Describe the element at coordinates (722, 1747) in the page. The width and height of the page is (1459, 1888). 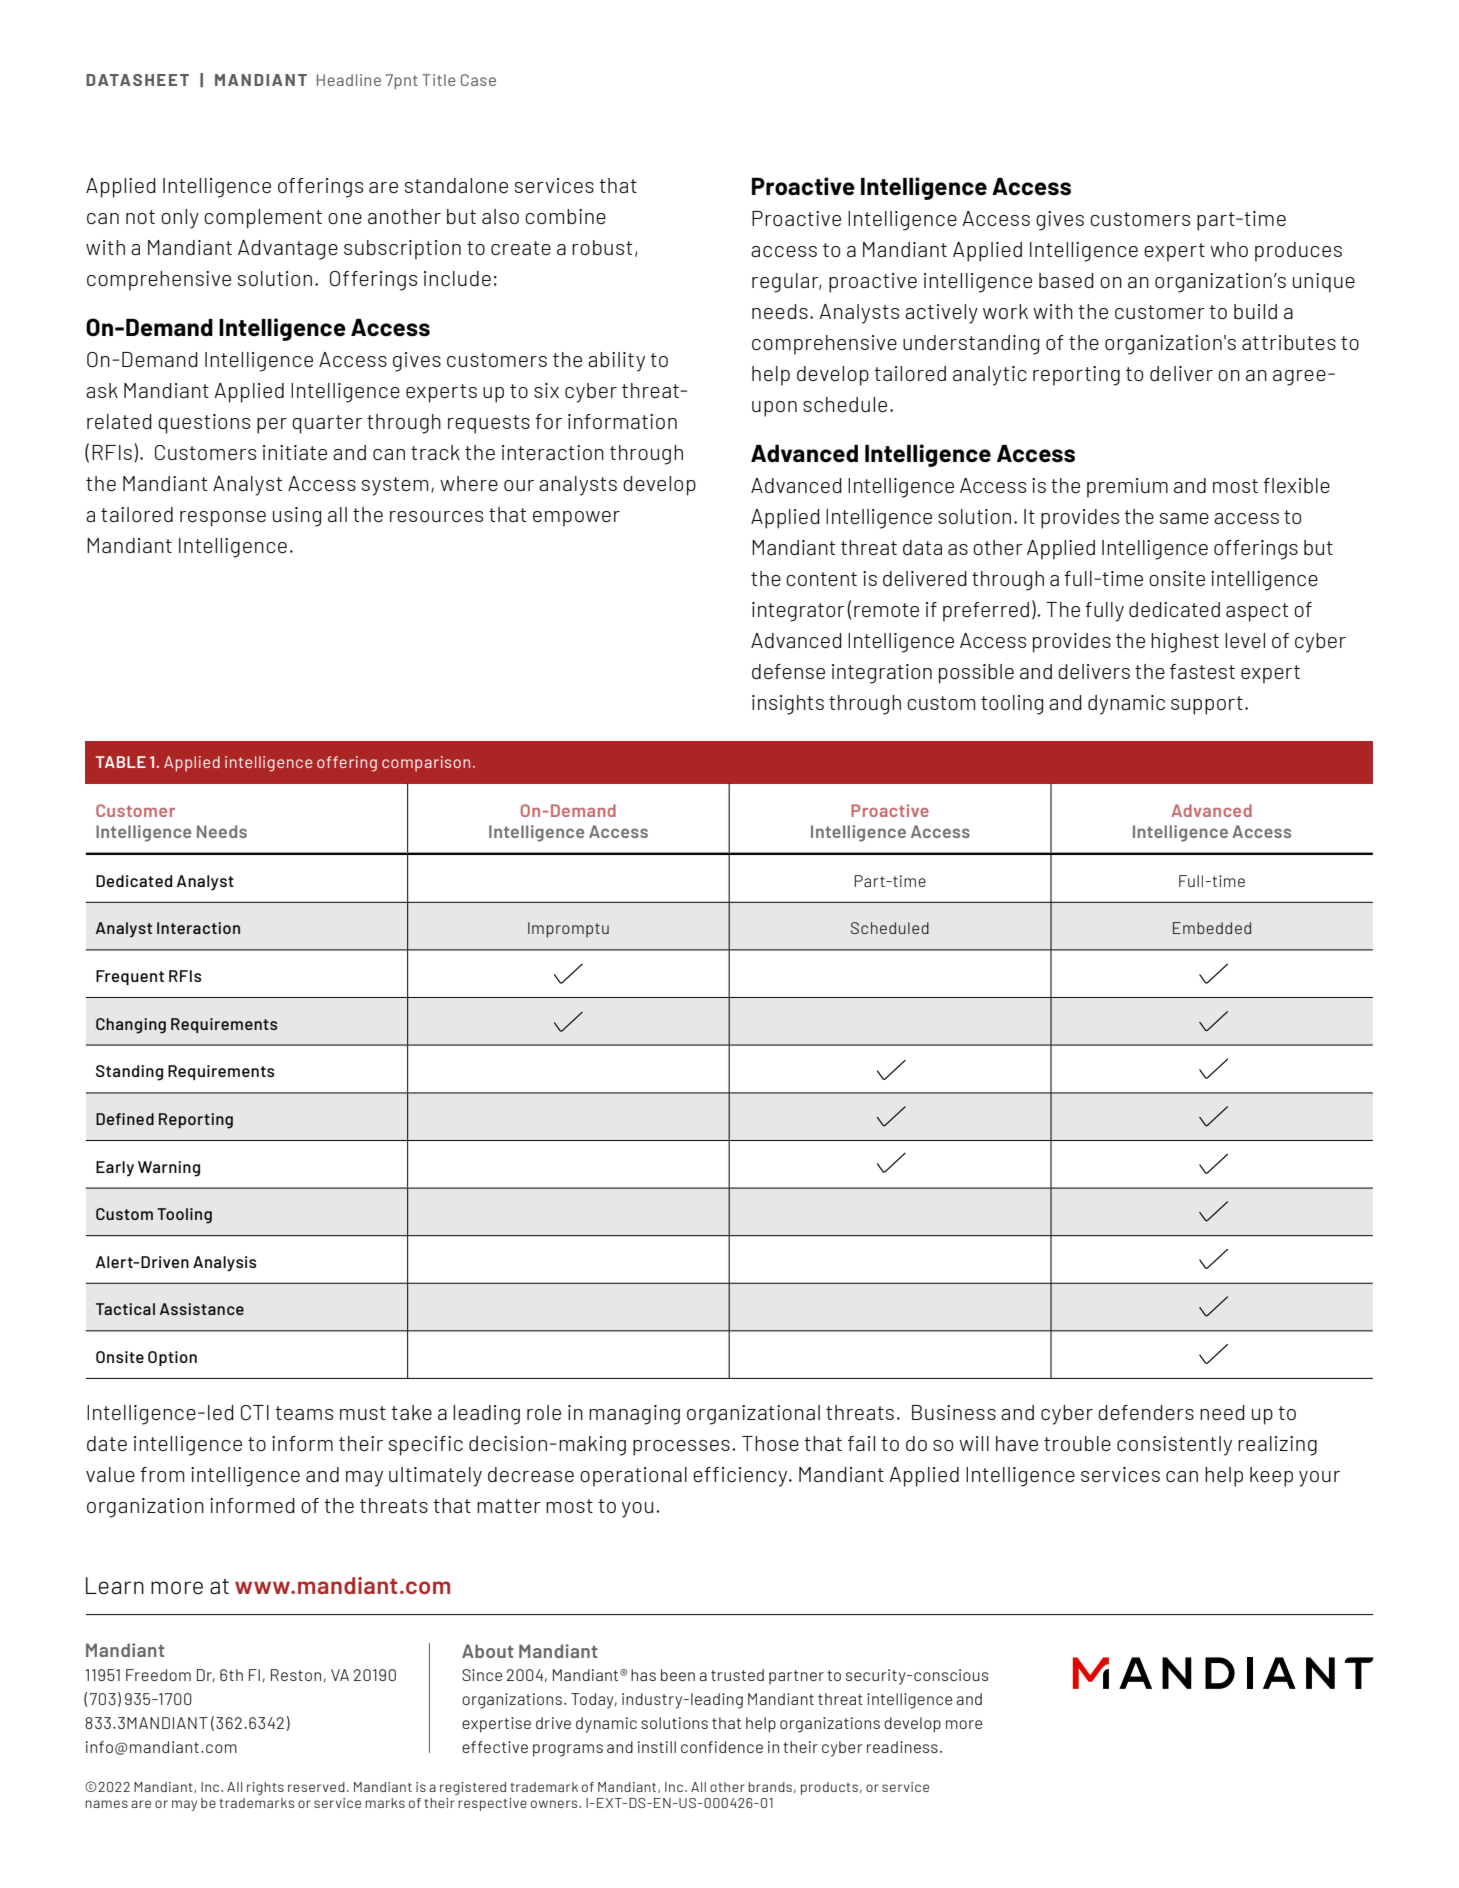
I see `confidence` at that location.
